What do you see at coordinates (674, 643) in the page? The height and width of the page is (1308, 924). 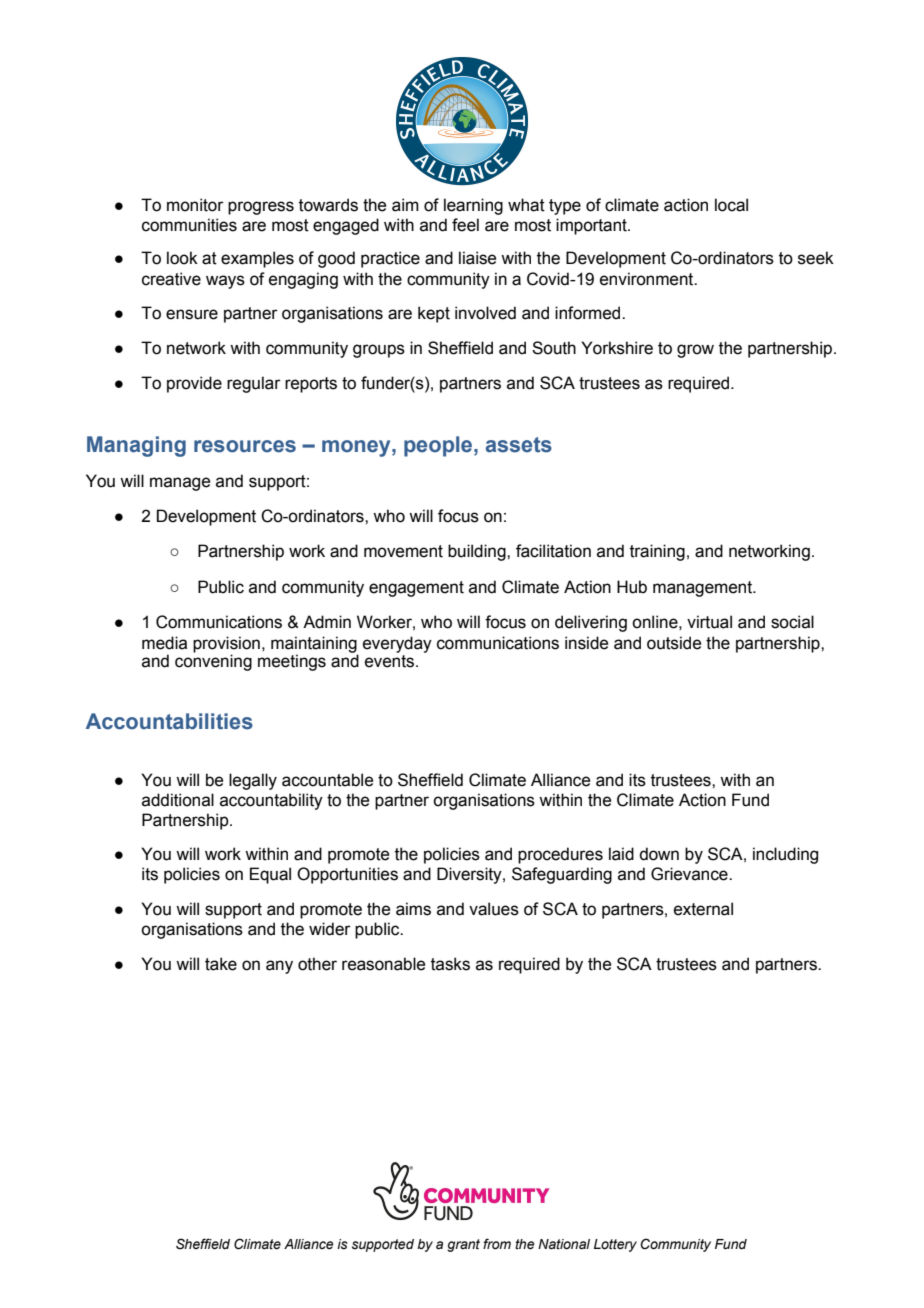 I see `outside` at bounding box center [674, 643].
